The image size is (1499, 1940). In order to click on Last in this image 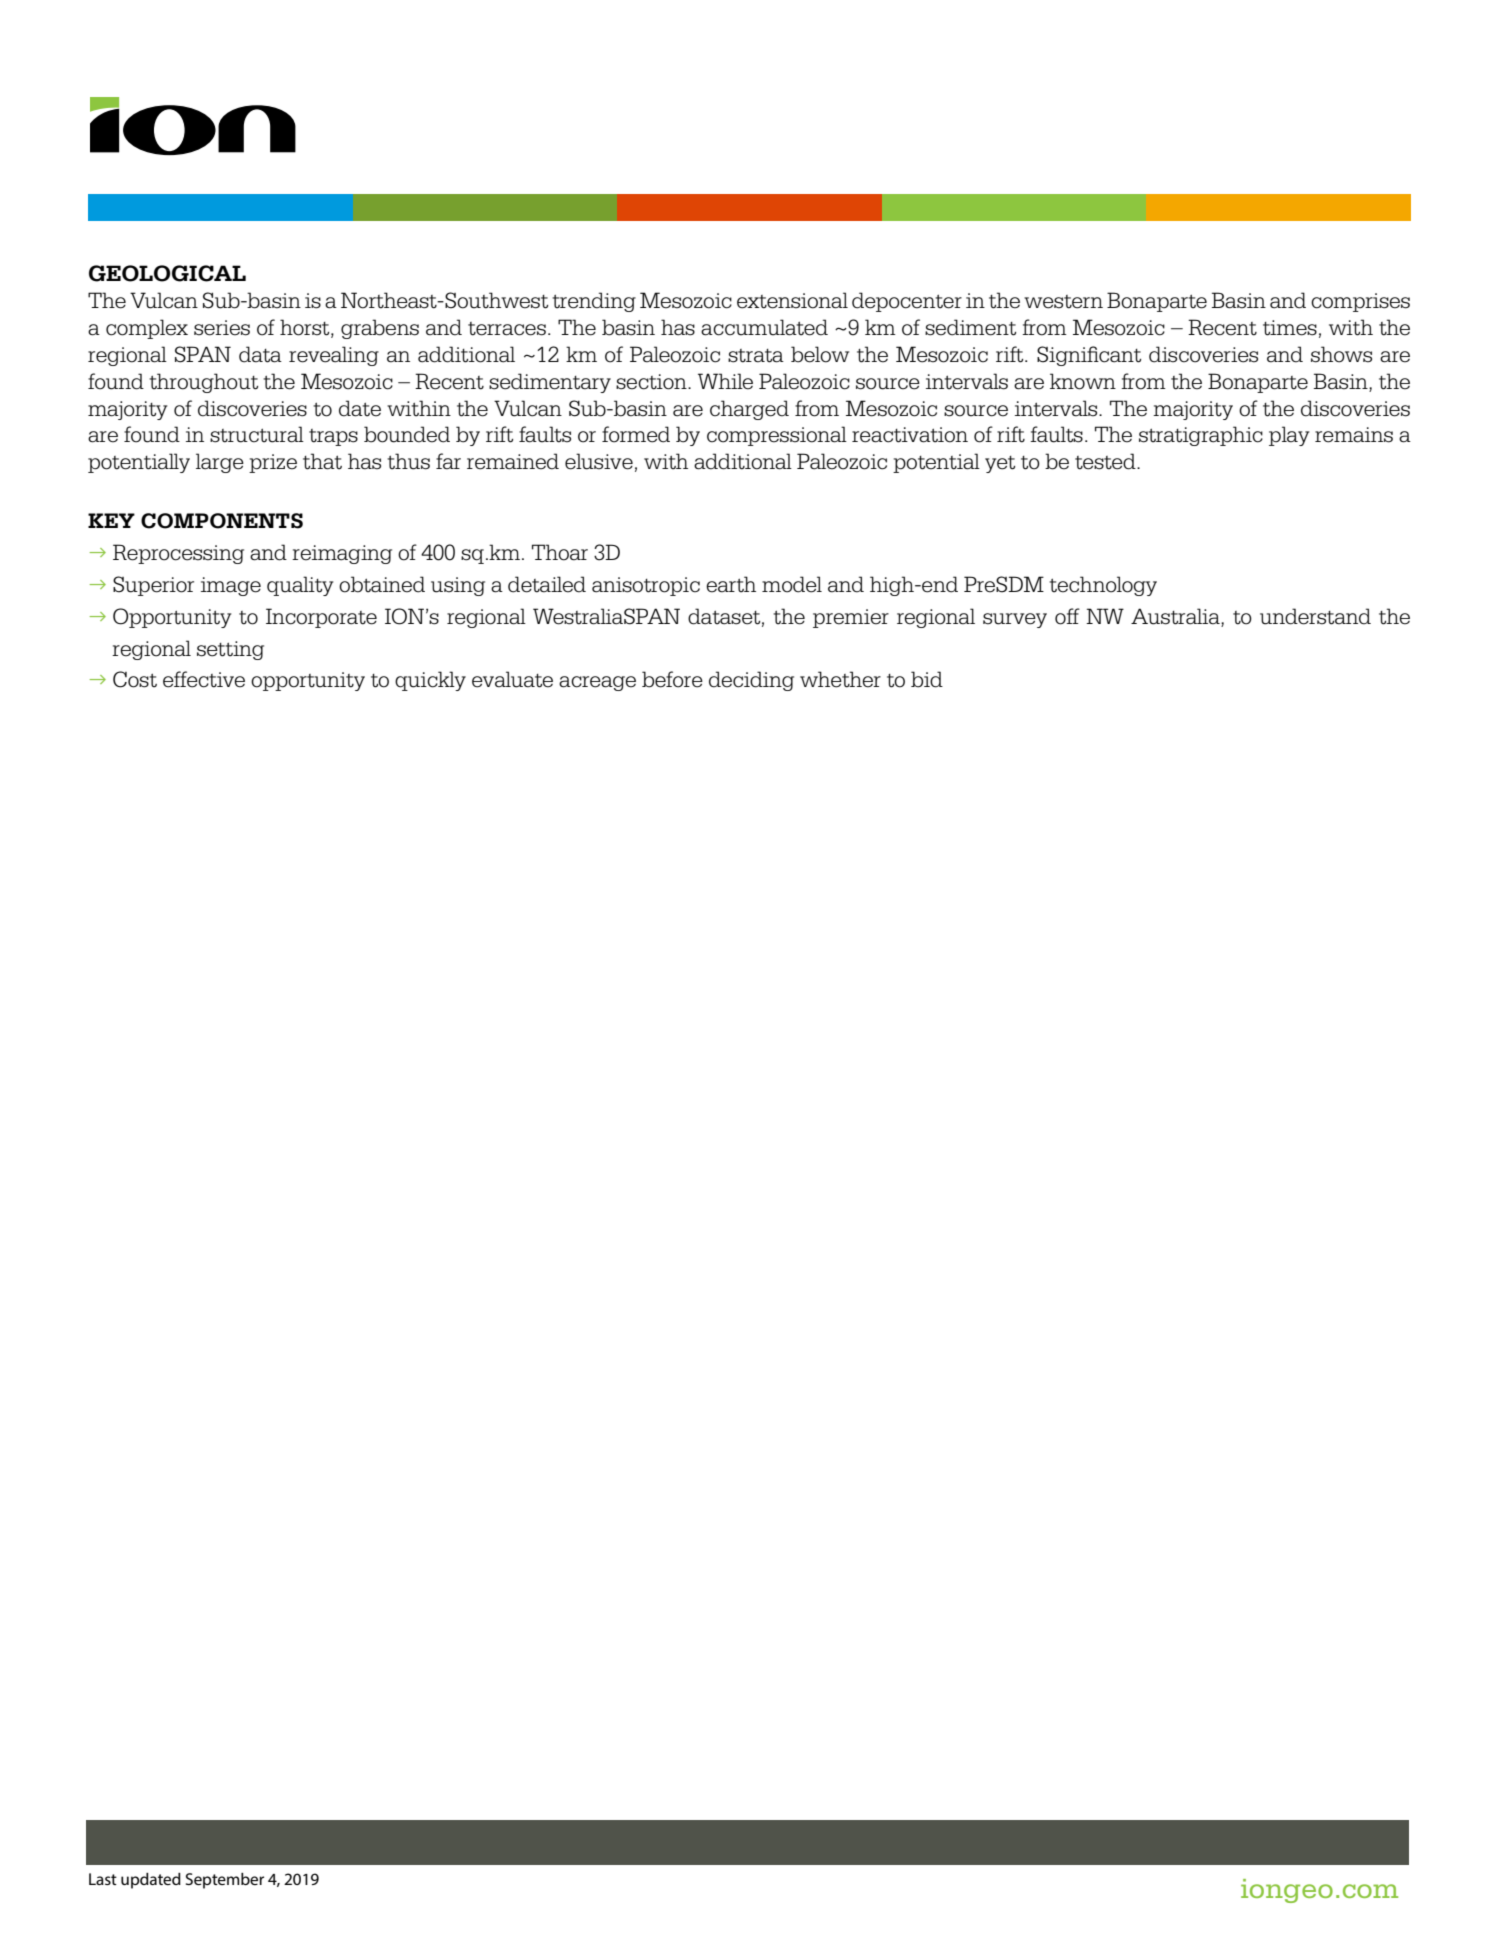, I will do `click(103, 1879)`.
